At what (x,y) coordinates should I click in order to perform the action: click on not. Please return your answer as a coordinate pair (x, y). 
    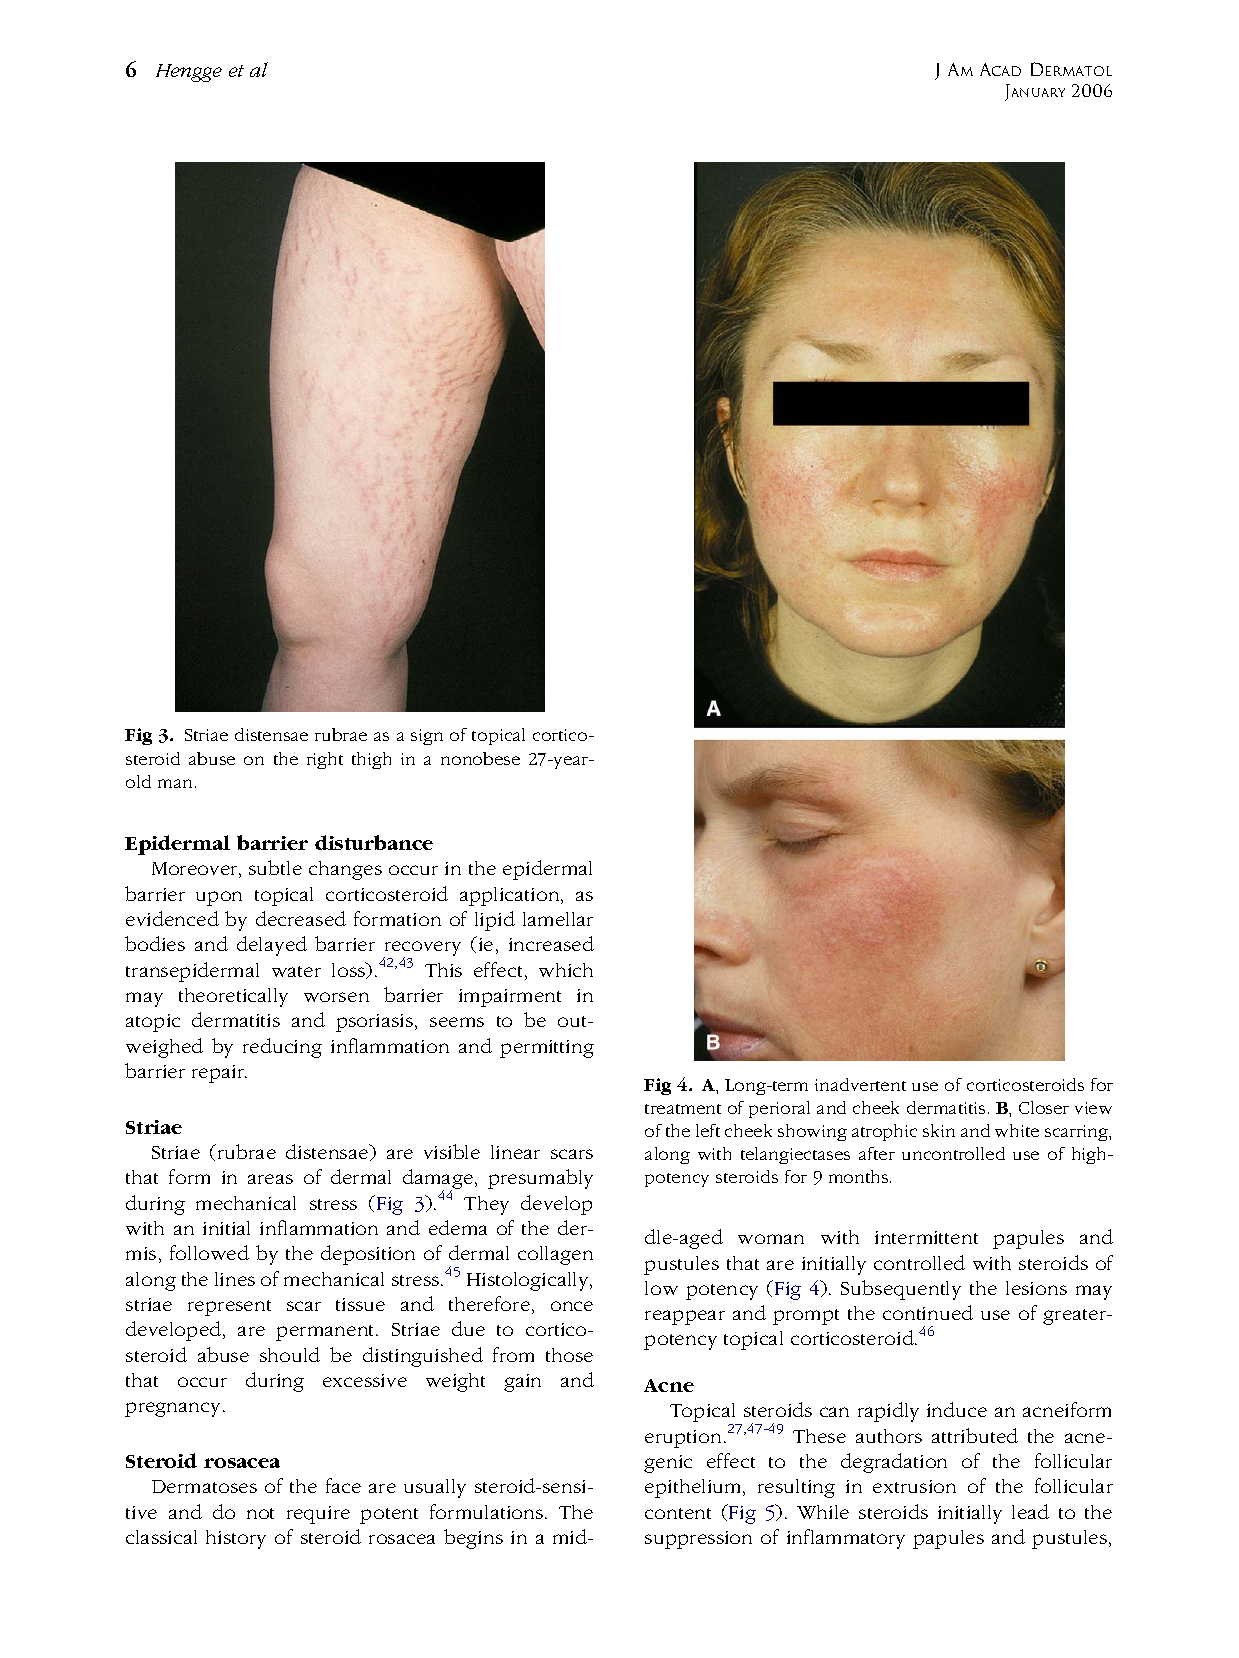
    Looking at the image, I should click on (260, 1513).
